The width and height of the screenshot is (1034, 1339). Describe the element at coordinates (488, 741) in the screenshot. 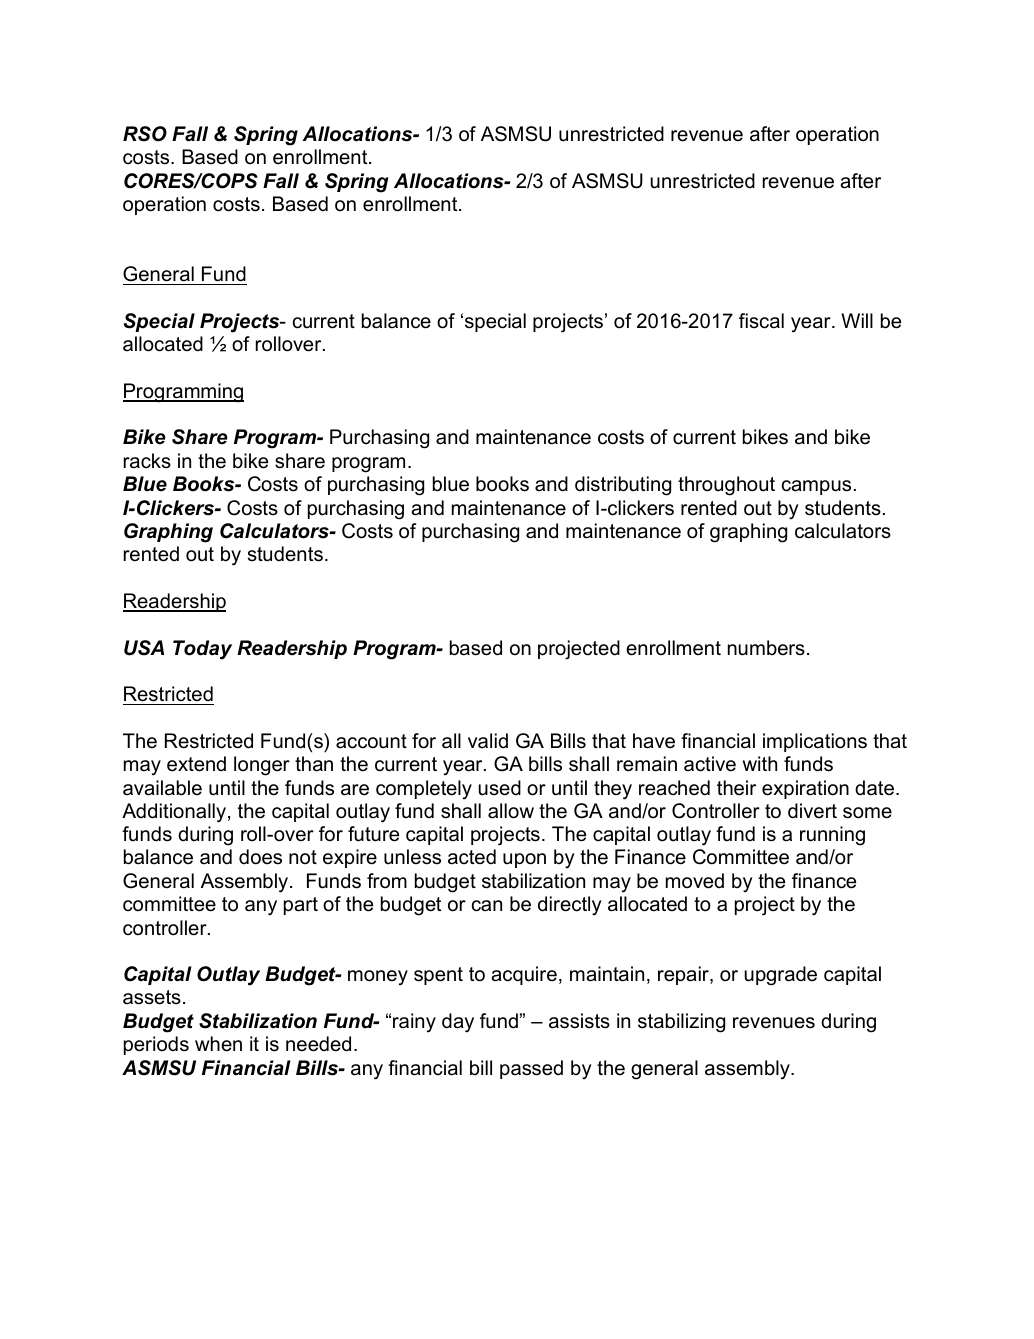

I see `valid` at that location.
